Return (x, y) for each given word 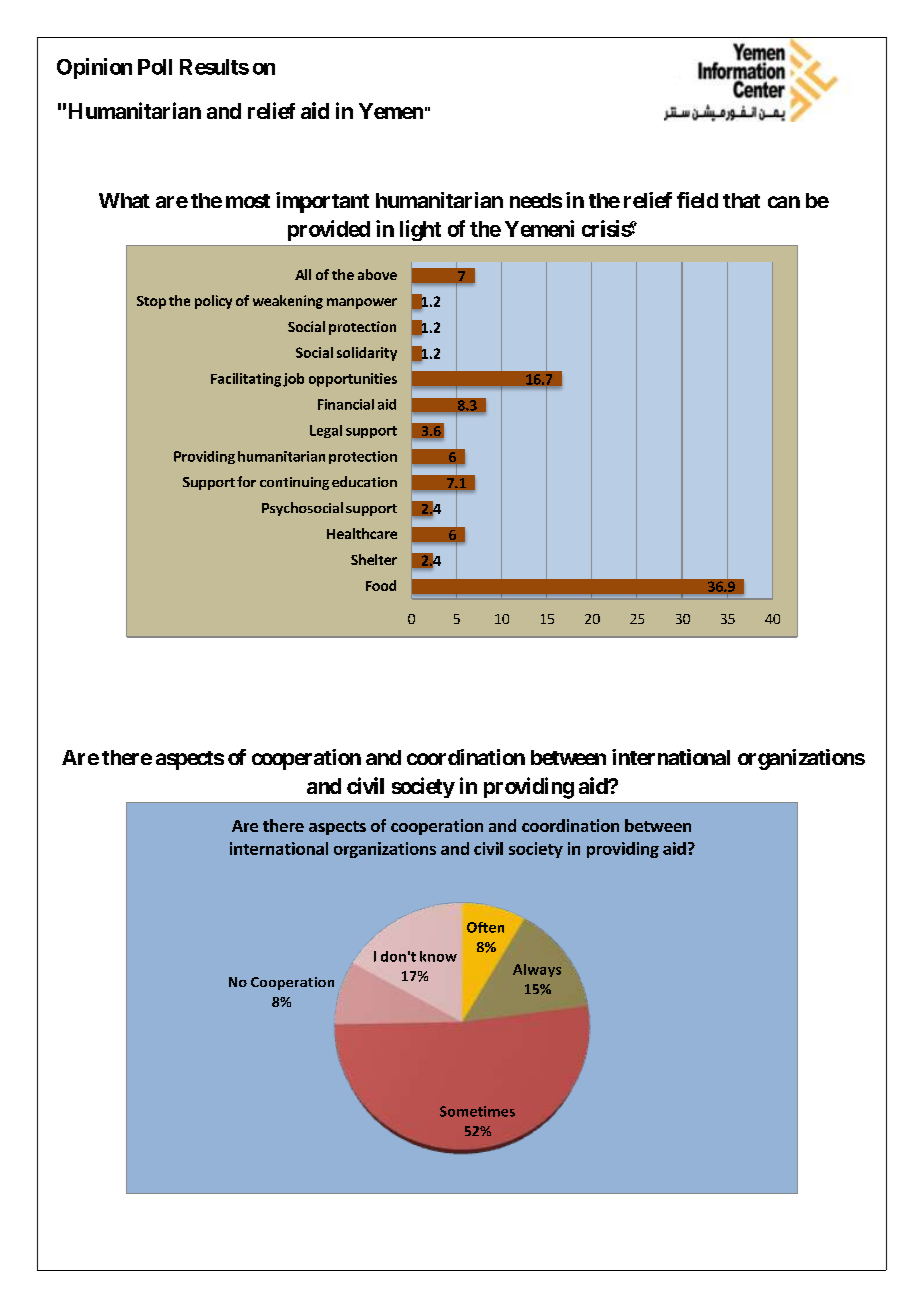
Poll (155, 67)
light (420, 230)
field (697, 200)
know (438, 956)
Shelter (374, 559)
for (246, 481)
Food (381, 585)
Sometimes (477, 1111)
